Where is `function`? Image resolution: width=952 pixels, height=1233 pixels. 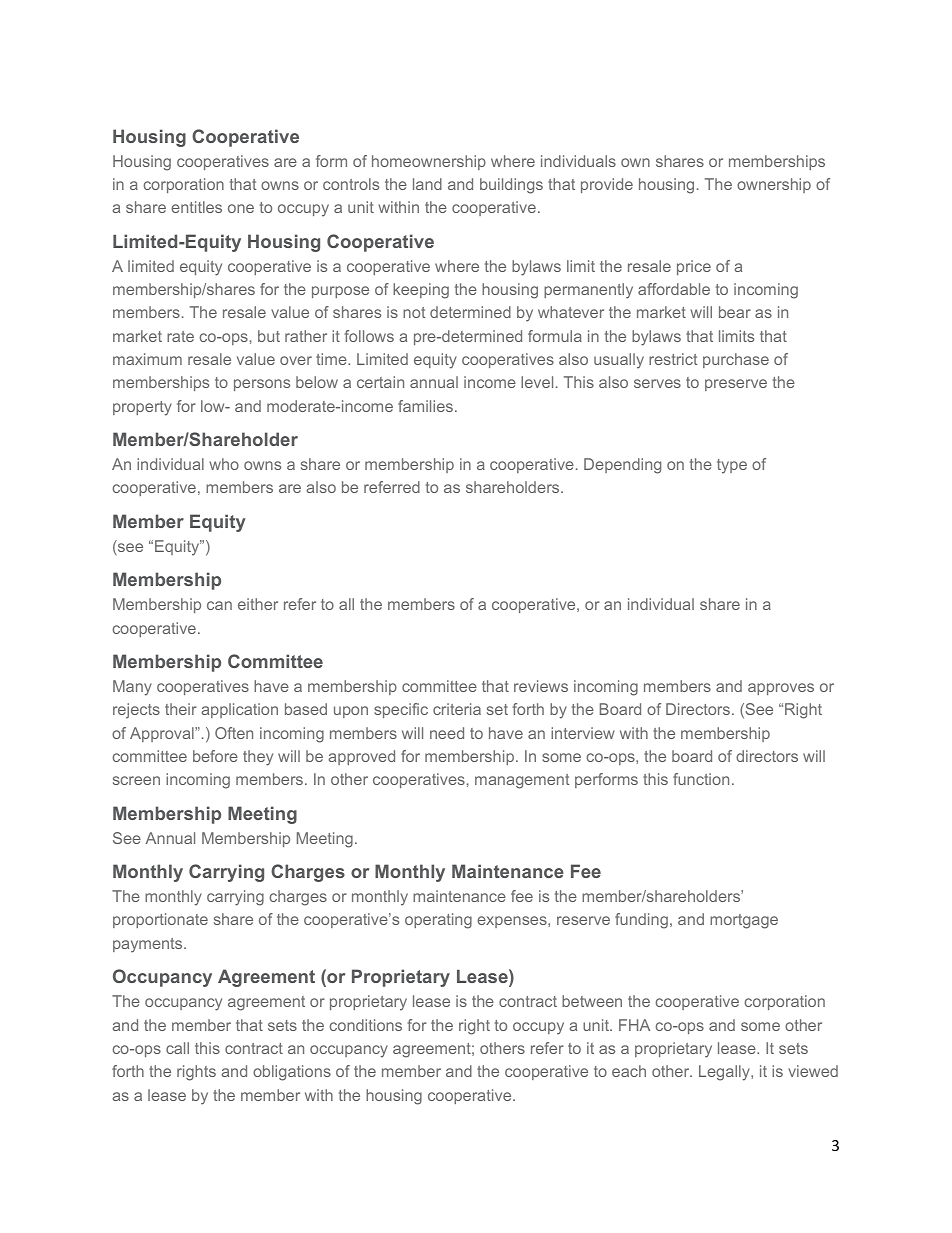
function is located at coordinates (701, 779).
